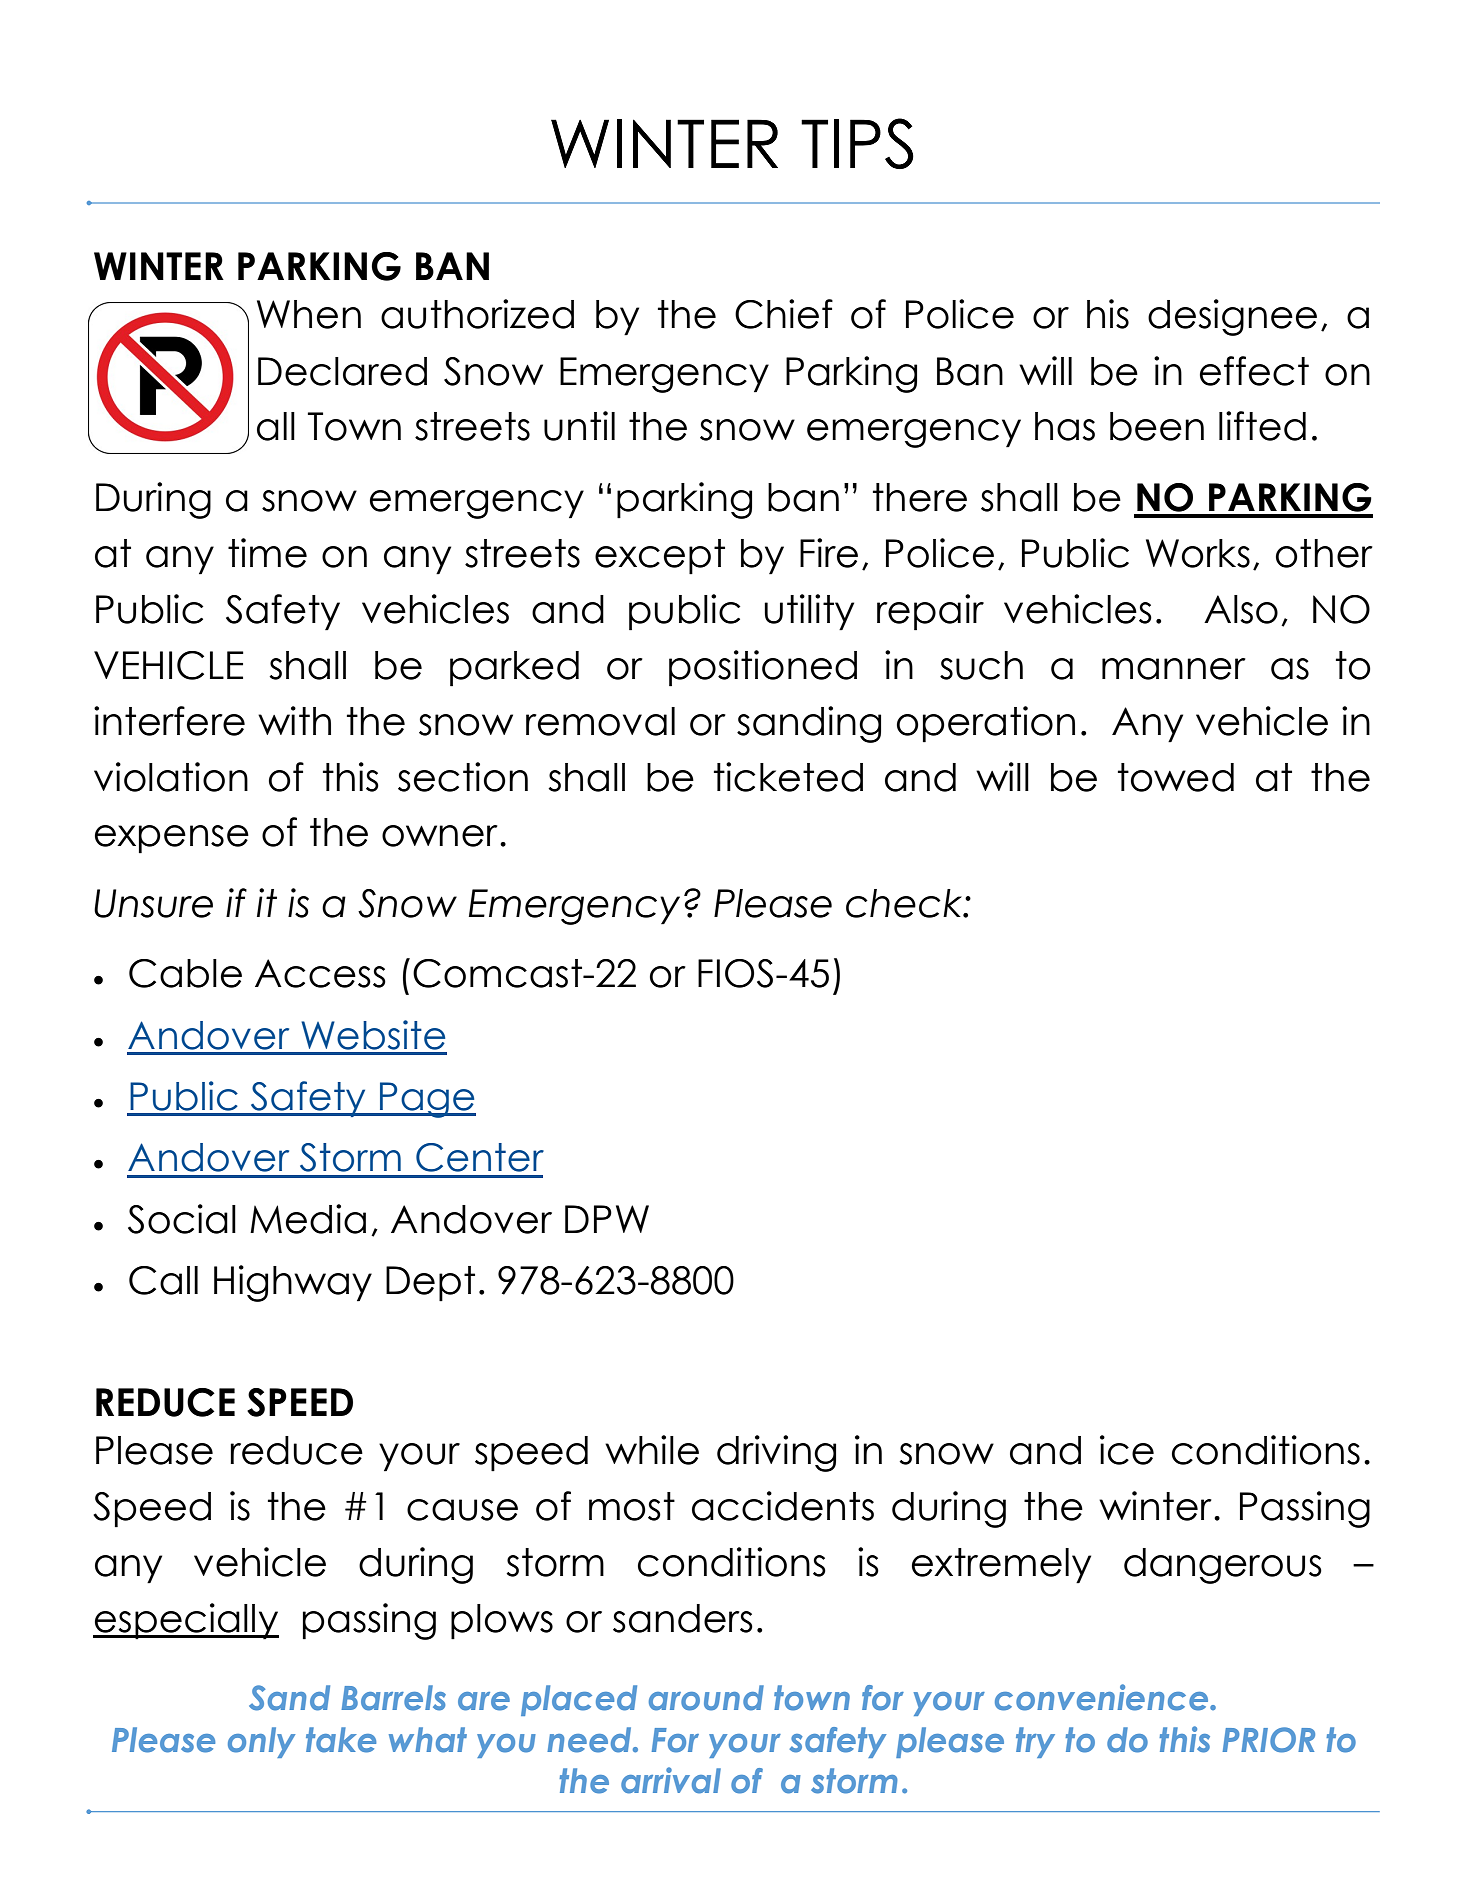  I want to click on driving, so click(776, 1453).
